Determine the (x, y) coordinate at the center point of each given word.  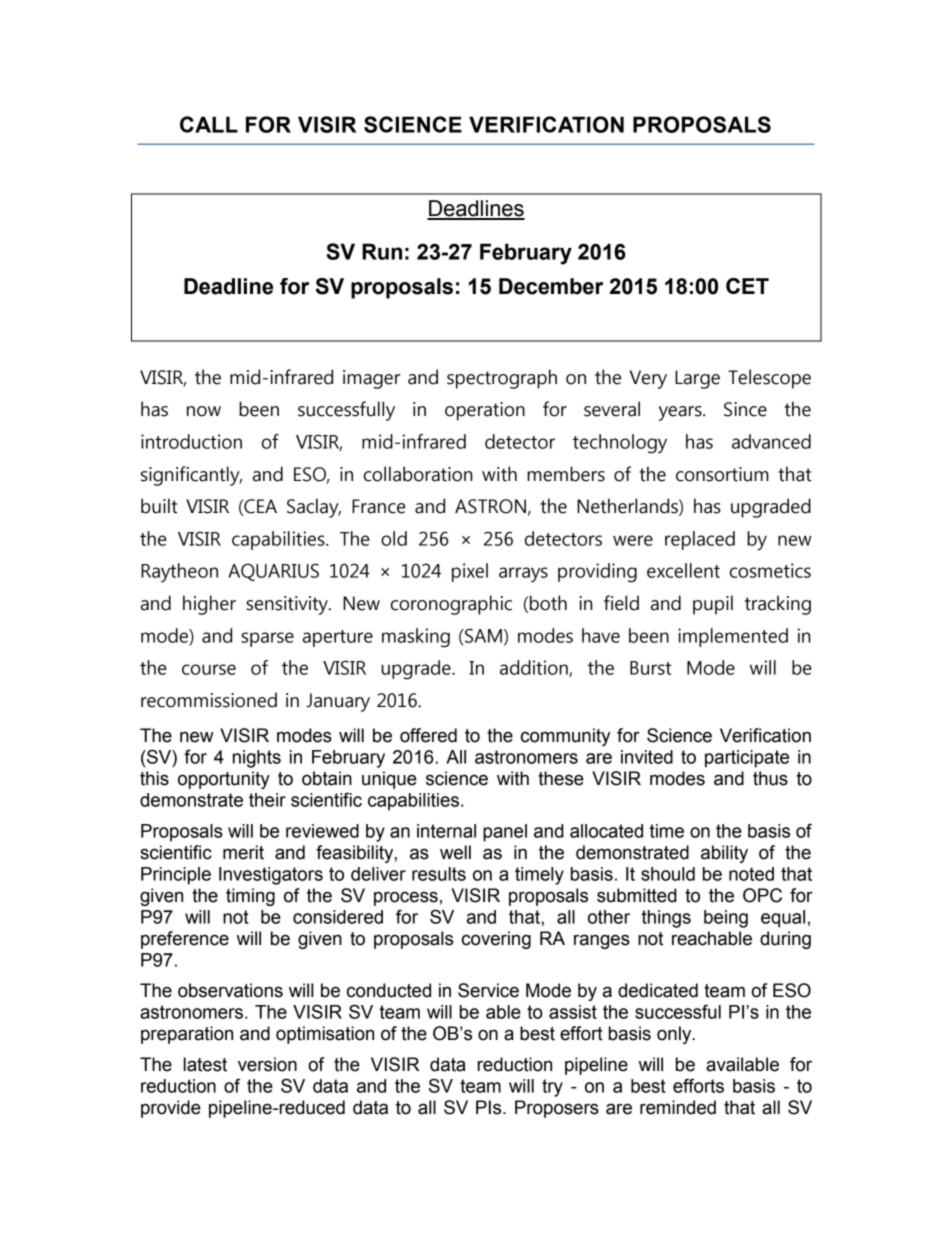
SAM (482, 635)
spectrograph (502, 379)
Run (382, 251)
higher (209, 605)
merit (243, 852)
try (552, 1088)
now (204, 411)
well (455, 852)
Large (697, 379)
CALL (209, 124)
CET (747, 286)
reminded (678, 1107)
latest (205, 1064)
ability (724, 854)
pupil (713, 605)
